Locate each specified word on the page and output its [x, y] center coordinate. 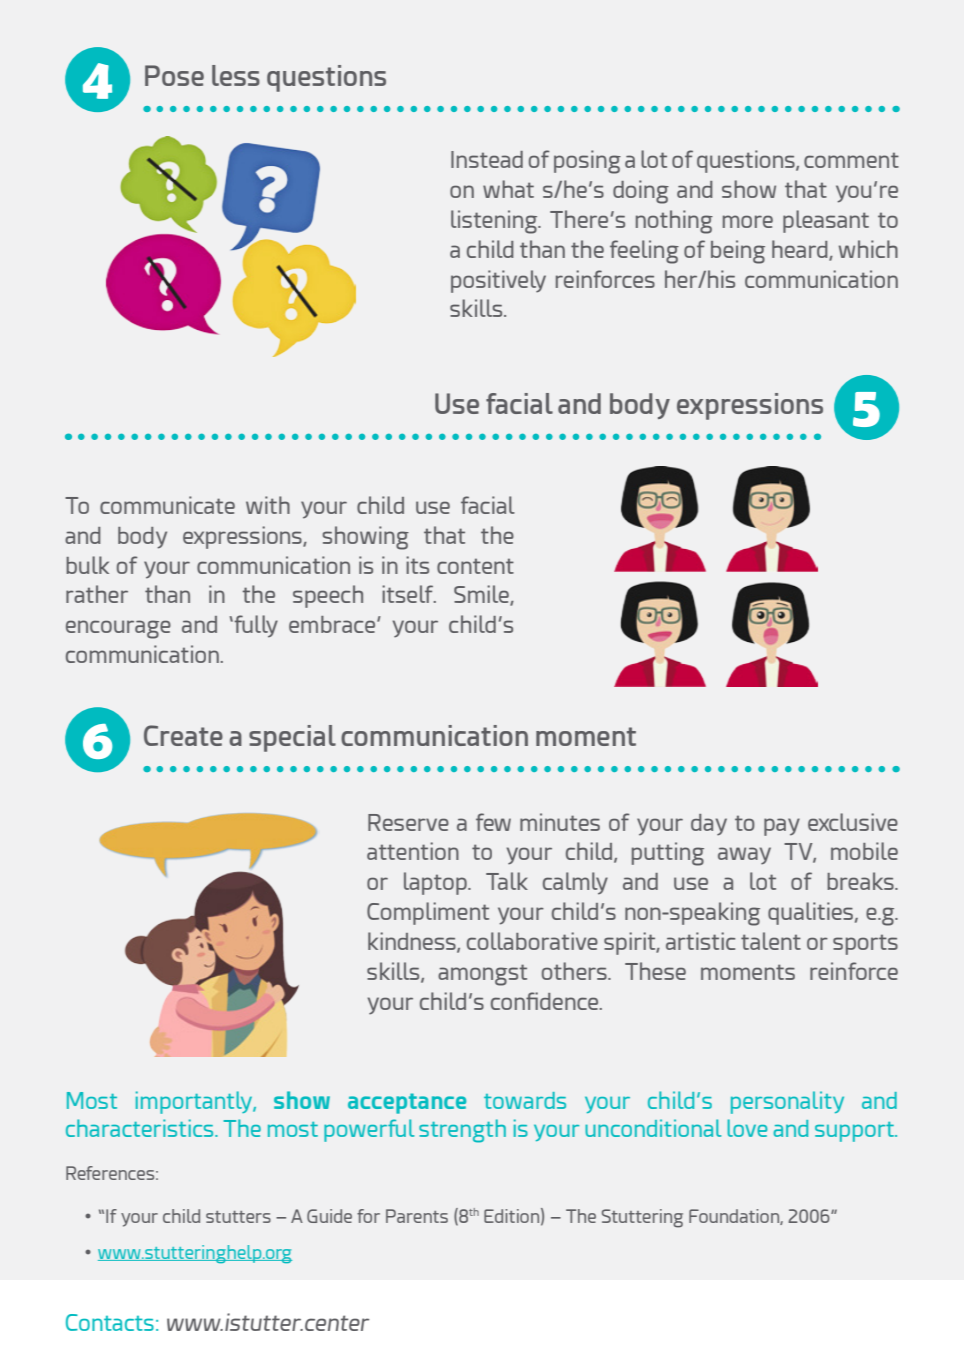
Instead [487, 159]
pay [782, 827]
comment [851, 160]
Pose [174, 75]
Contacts [110, 1322]
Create [183, 735]
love [748, 1128]
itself [409, 594]
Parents [417, 1216]
